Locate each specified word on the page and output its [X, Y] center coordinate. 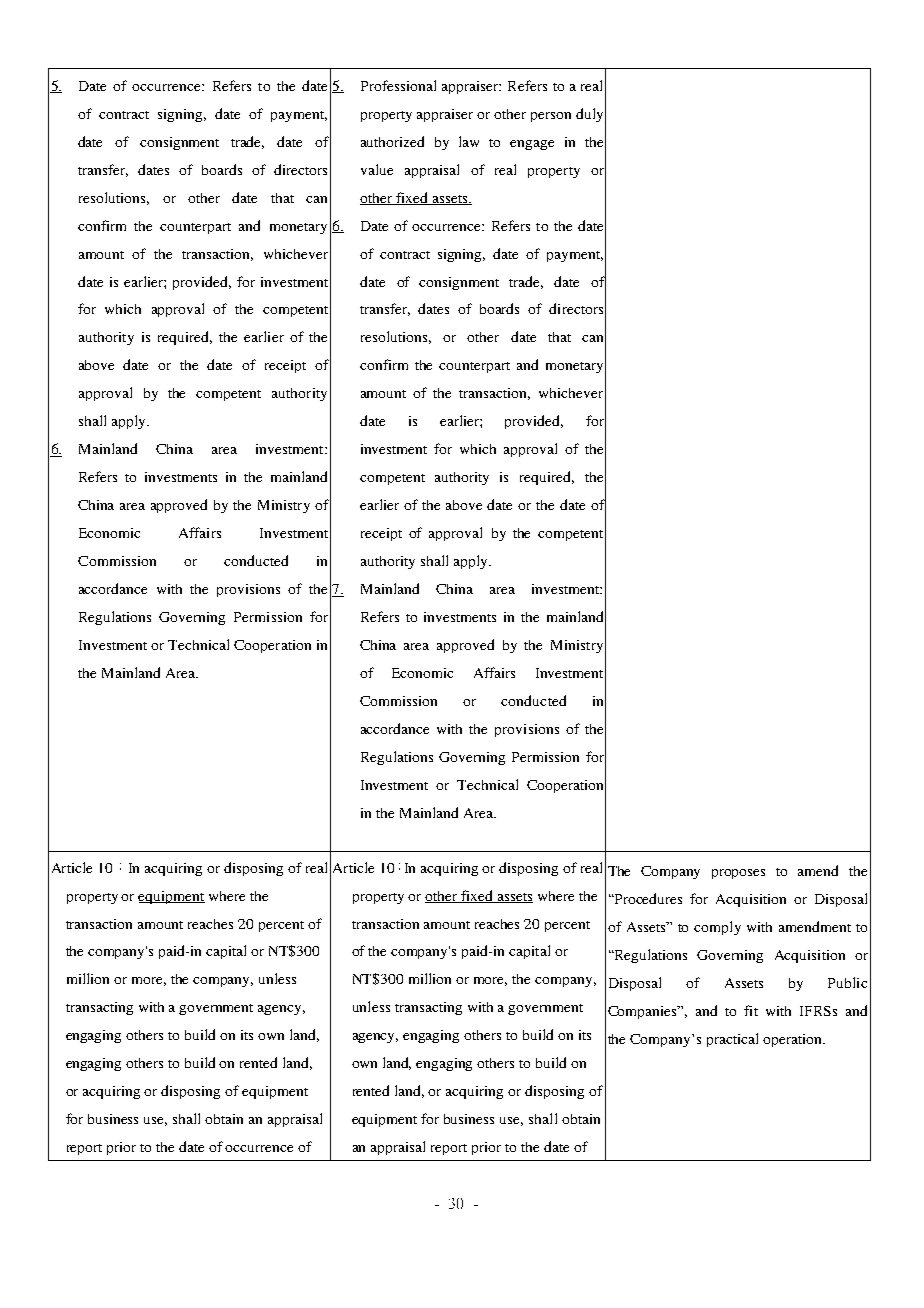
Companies [644, 1012]
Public [847, 982]
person [551, 117]
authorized [392, 141]
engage [532, 145]
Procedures [647, 898]
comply [717, 928]
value [377, 169]
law [469, 141]
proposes [738, 874]
